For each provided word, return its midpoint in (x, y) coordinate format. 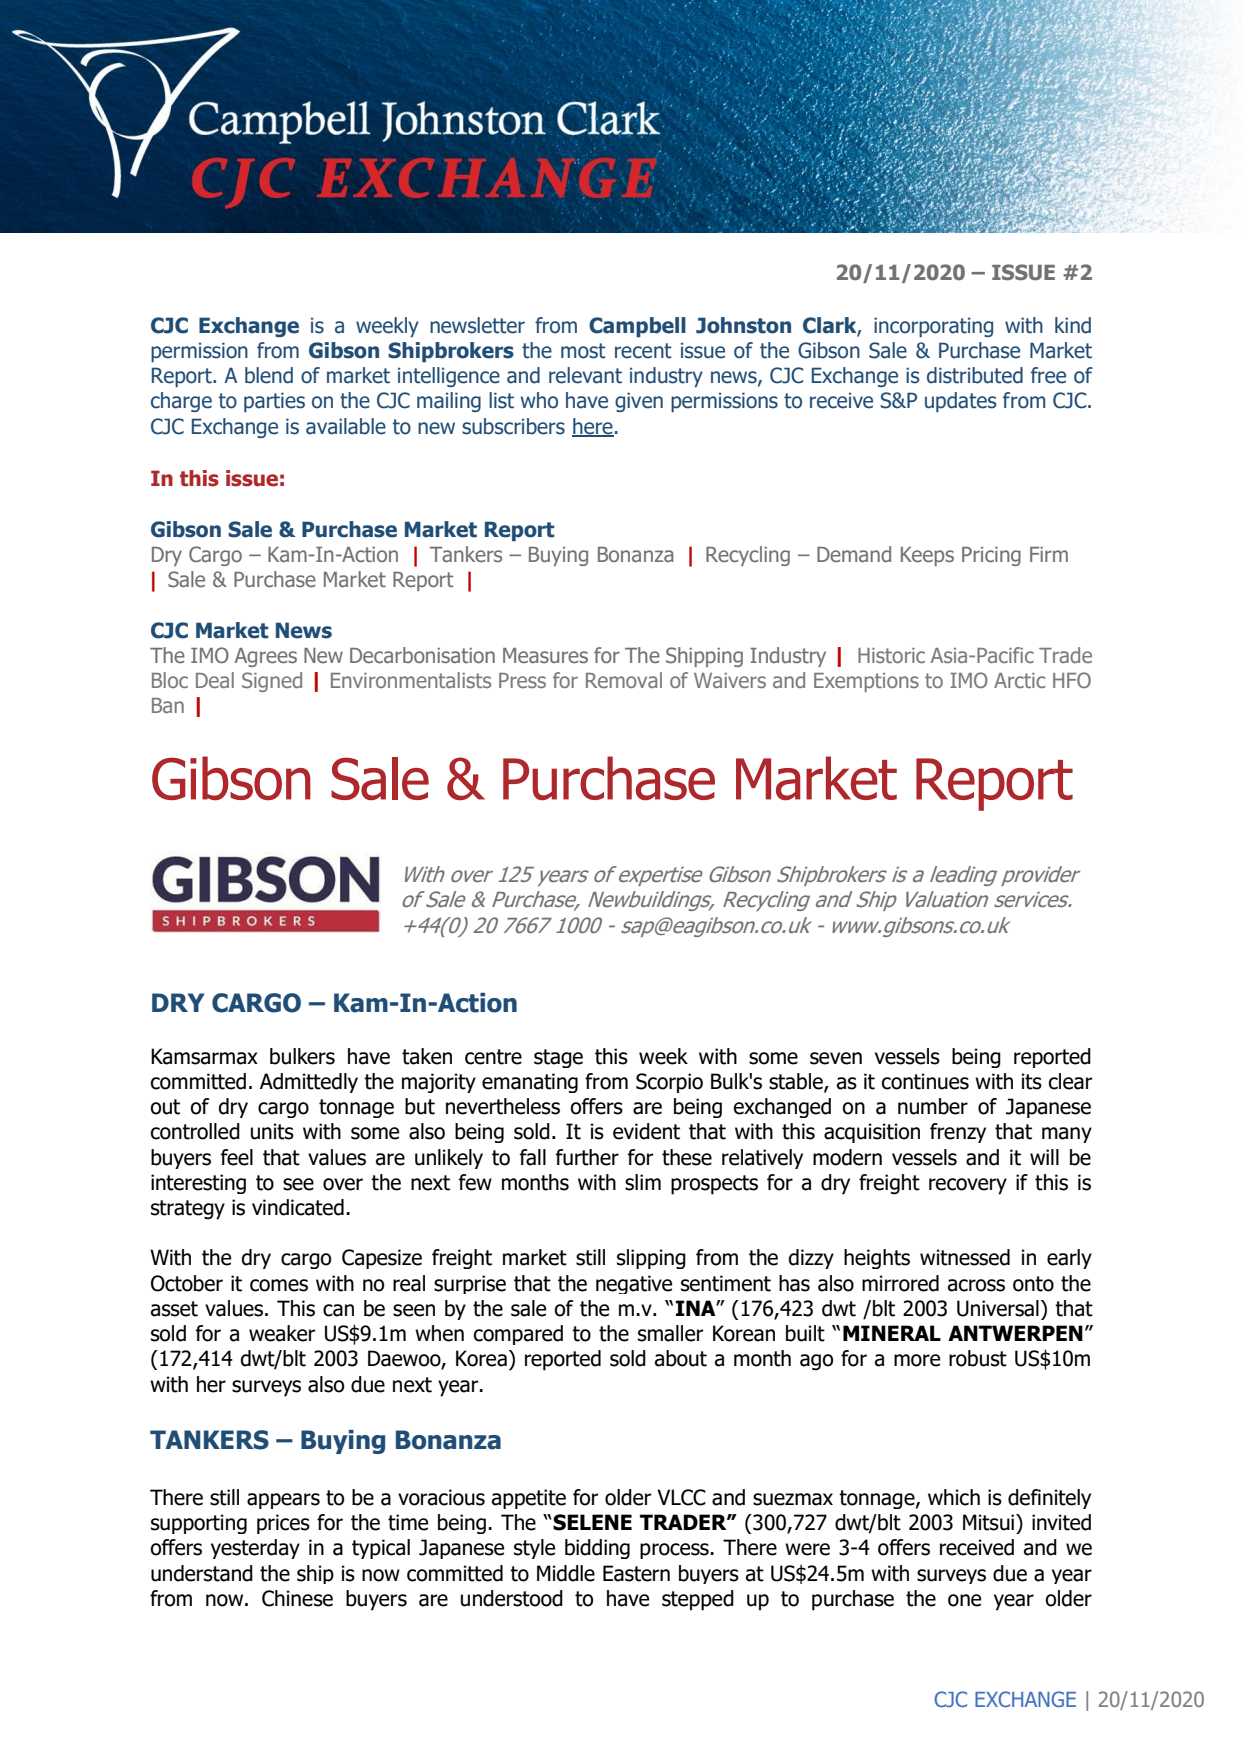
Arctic (1019, 680)
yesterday (255, 1549)
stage (558, 1058)
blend (269, 375)
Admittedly (309, 1083)
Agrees (266, 657)
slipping (651, 1259)
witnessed (965, 1257)
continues (925, 1081)
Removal (624, 680)
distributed (975, 375)
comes (279, 1285)
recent (643, 351)
